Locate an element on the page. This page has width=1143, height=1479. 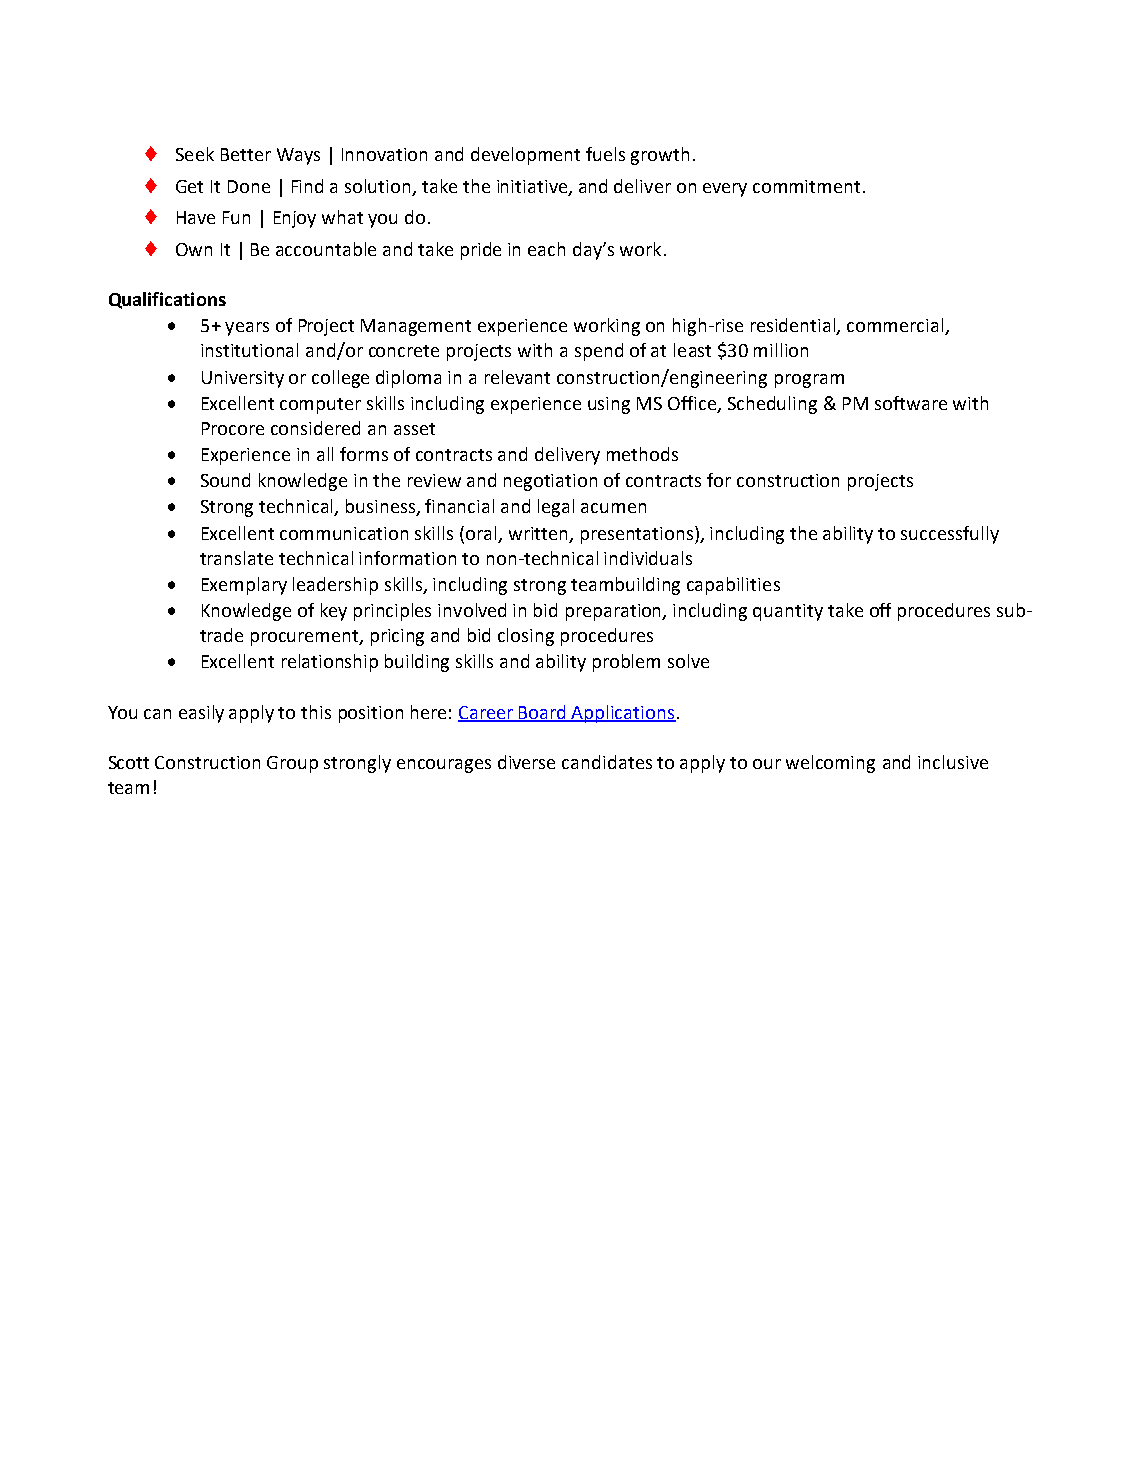
initiative is located at coordinates (533, 187).
